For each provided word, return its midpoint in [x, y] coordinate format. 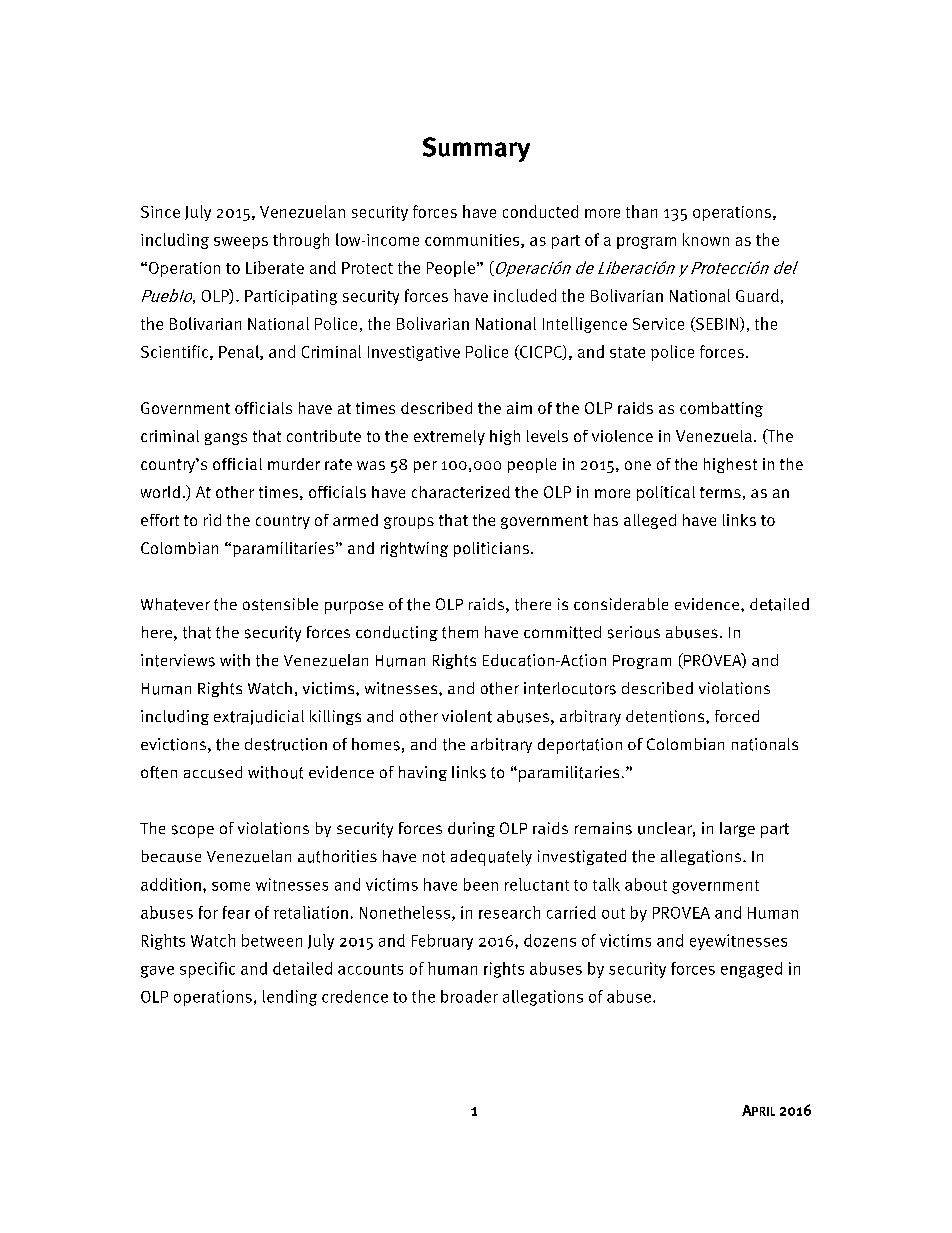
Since [160, 212]
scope [193, 831]
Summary [476, 149]
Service [658, 324]
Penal [240, 352]
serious [634, 632]
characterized [461, 492]
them [460, 632]
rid [212, 520]
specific [207, 970]
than [641, 211]
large [737, 829]
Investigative [414, 353]
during [471, 829]
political [666, 493]
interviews [178, 660]
